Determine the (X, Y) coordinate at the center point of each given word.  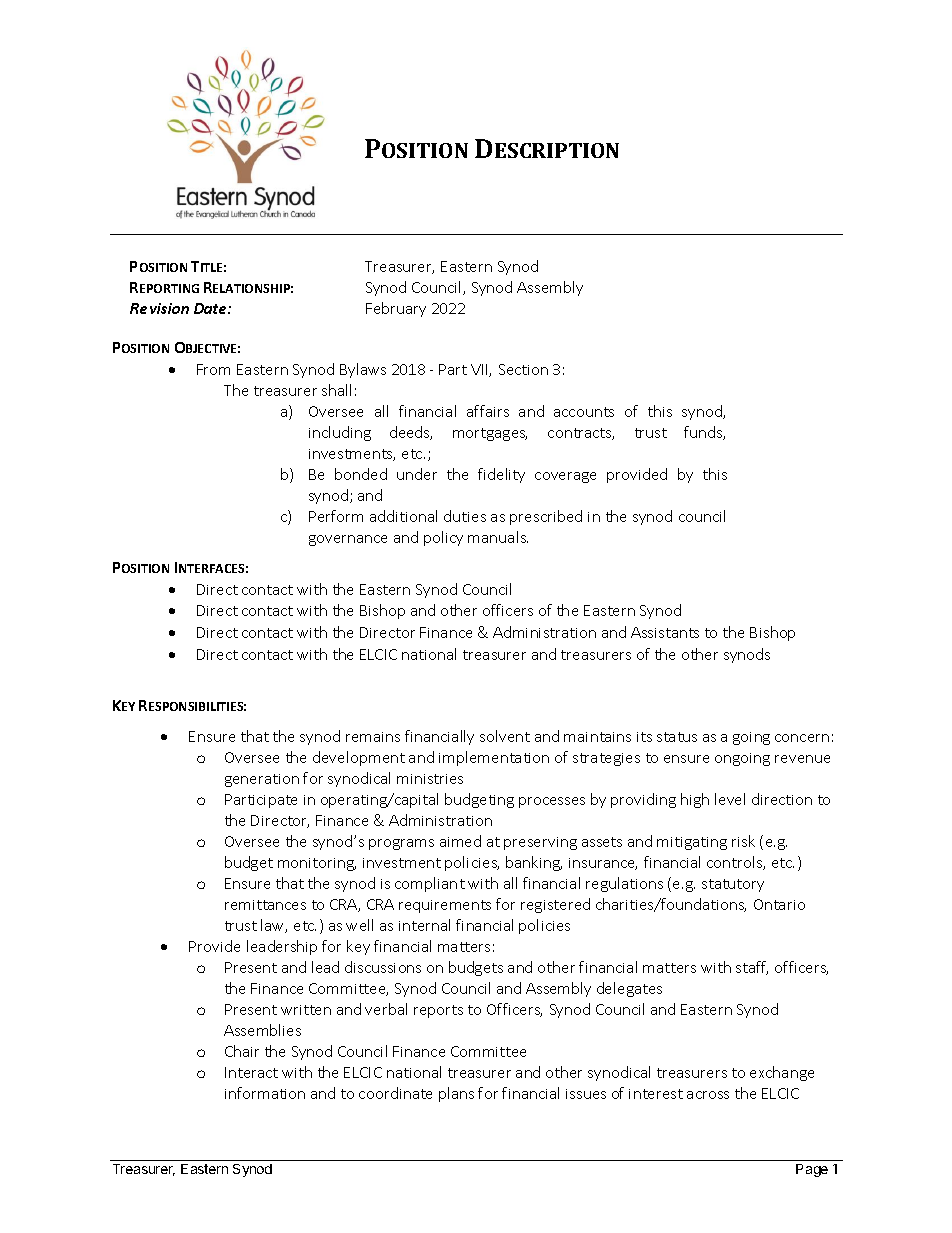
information (265, 1093)
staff (752, 968)
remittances (265, 905)
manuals (498, 537)
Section (523, 369)
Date (211, 308)
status (677, 737)
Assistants (665, 632)
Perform (336, 516)
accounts (584, 412)
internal (424, 925)
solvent (505, 736)
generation (262, 780)
